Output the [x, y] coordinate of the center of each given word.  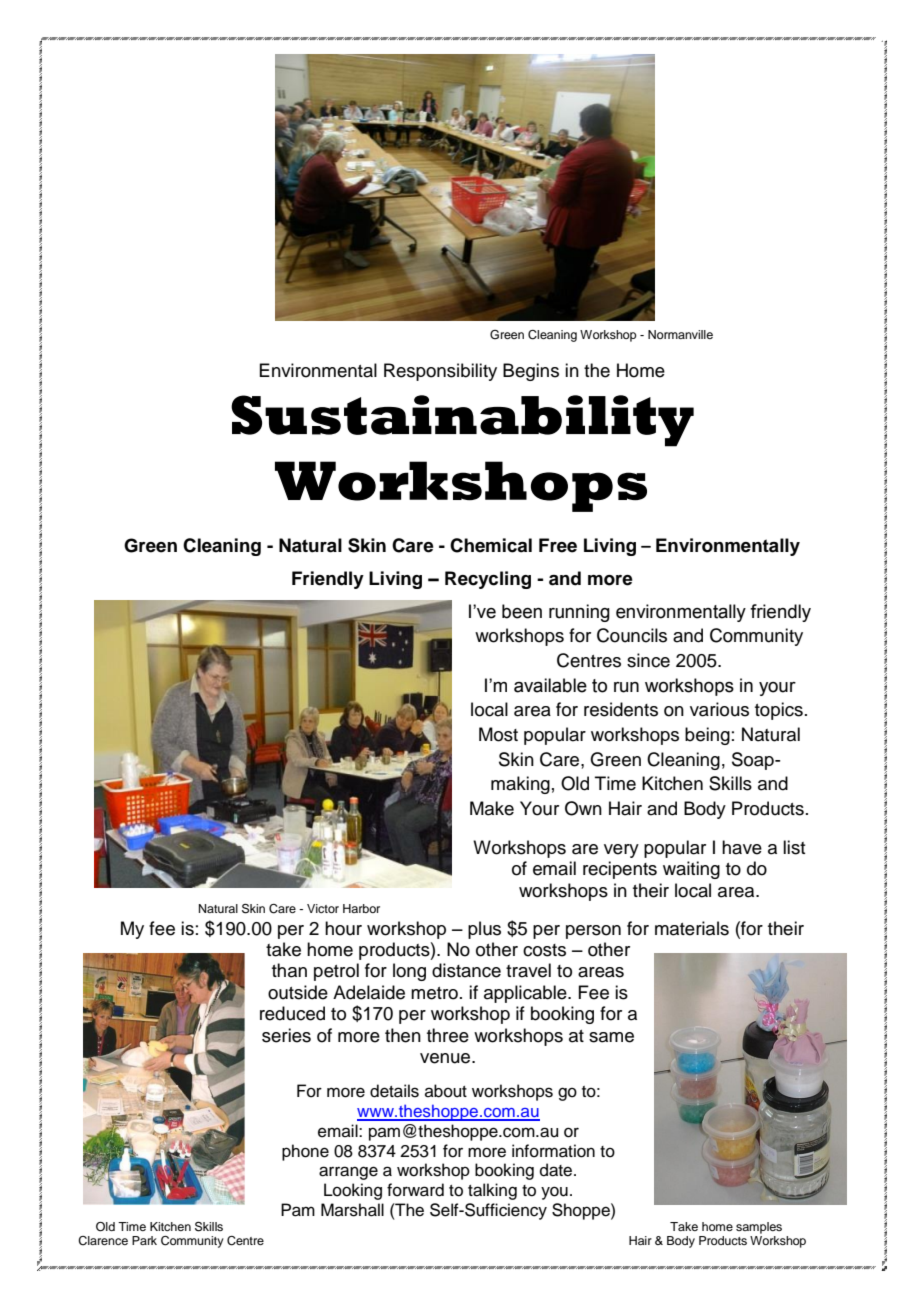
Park [144, 1240]
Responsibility [440, 372]
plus [484, 930]
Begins [531, 372]
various [719, 709]
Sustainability [462, 421]
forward [415, 1190]
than [289, 970]
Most [498, 734]
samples [759, 1228]
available [550, 685]
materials [692, 928]
